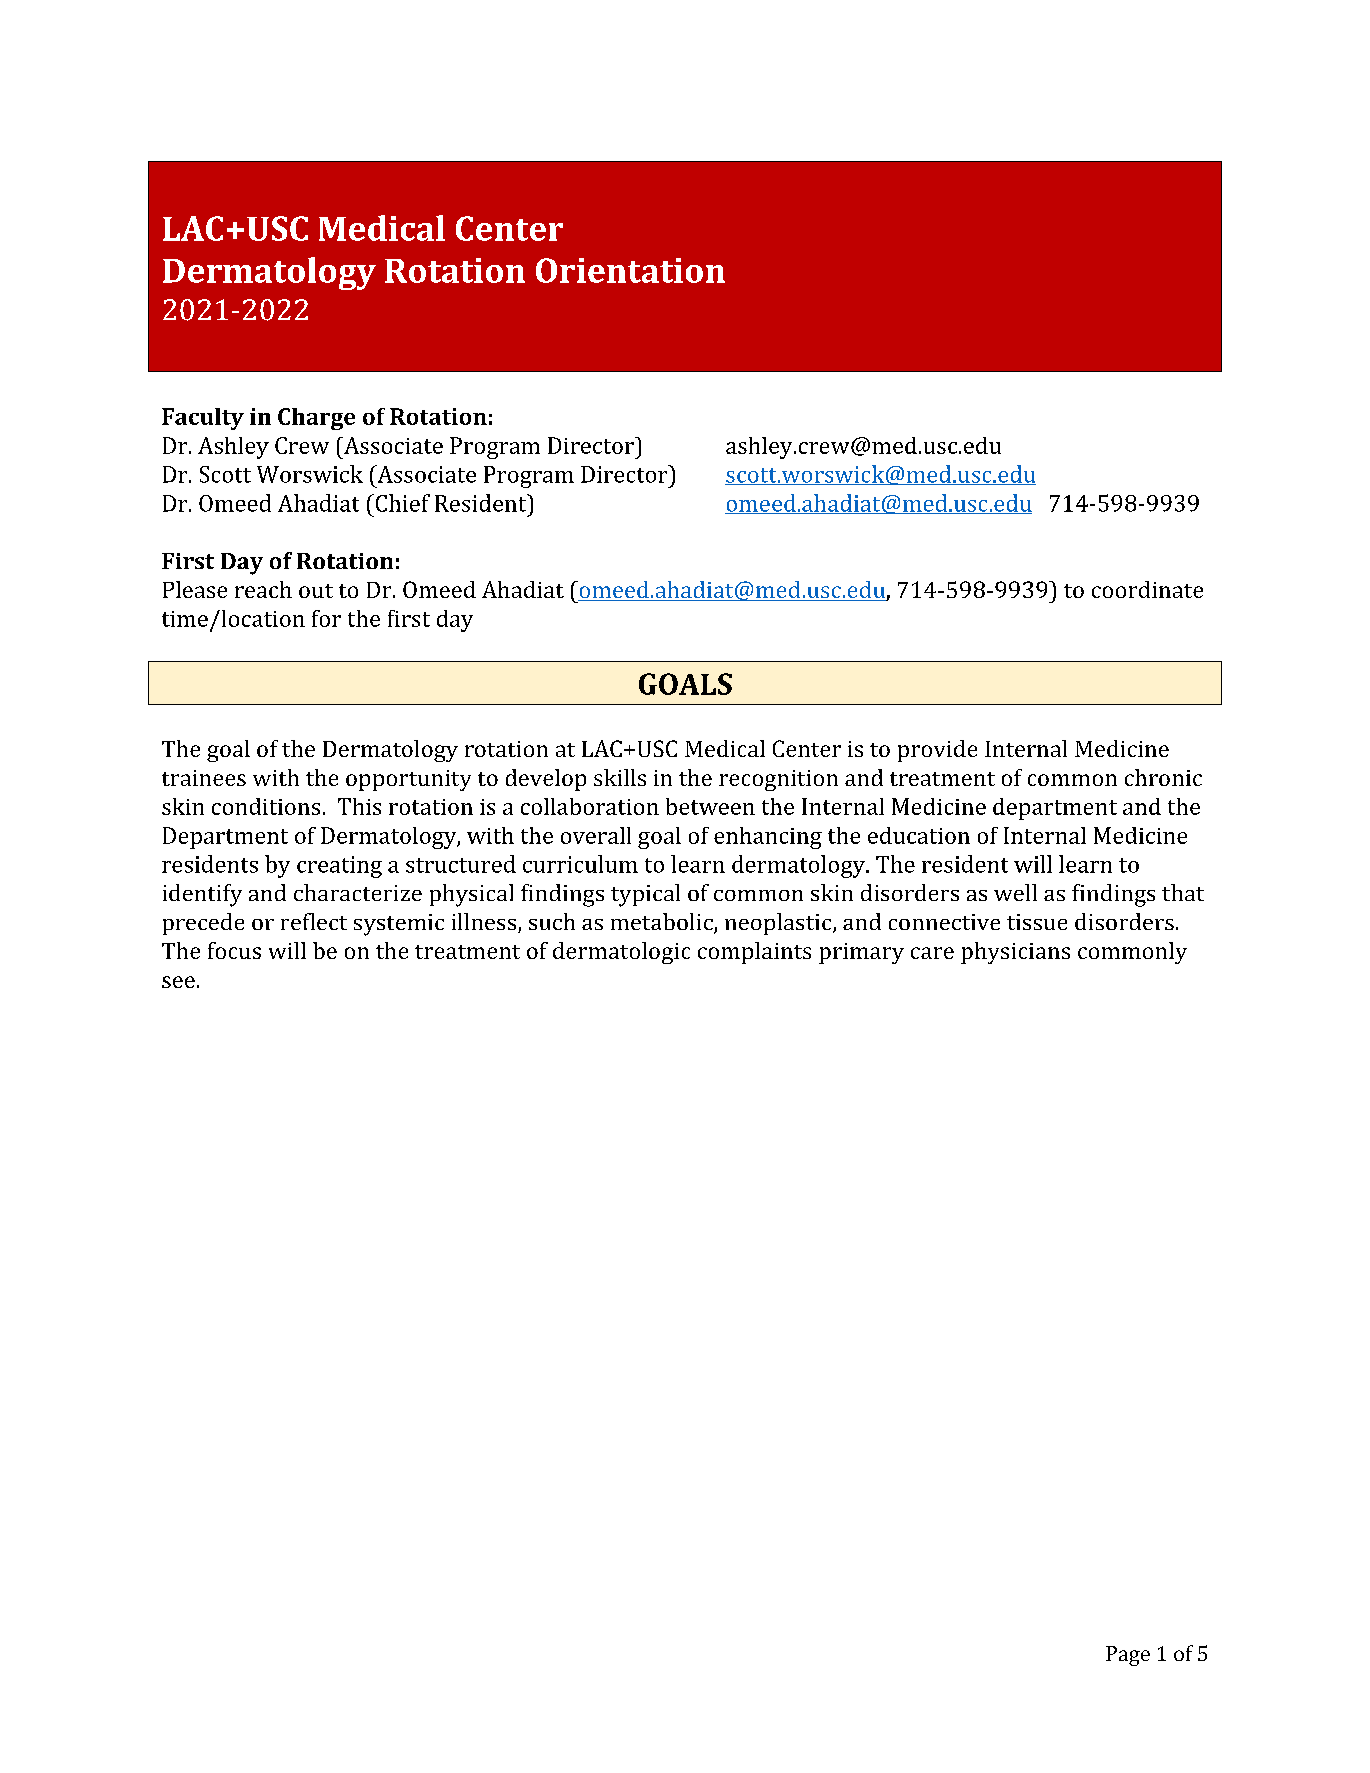  I want to click on see, so click(178, 982).
